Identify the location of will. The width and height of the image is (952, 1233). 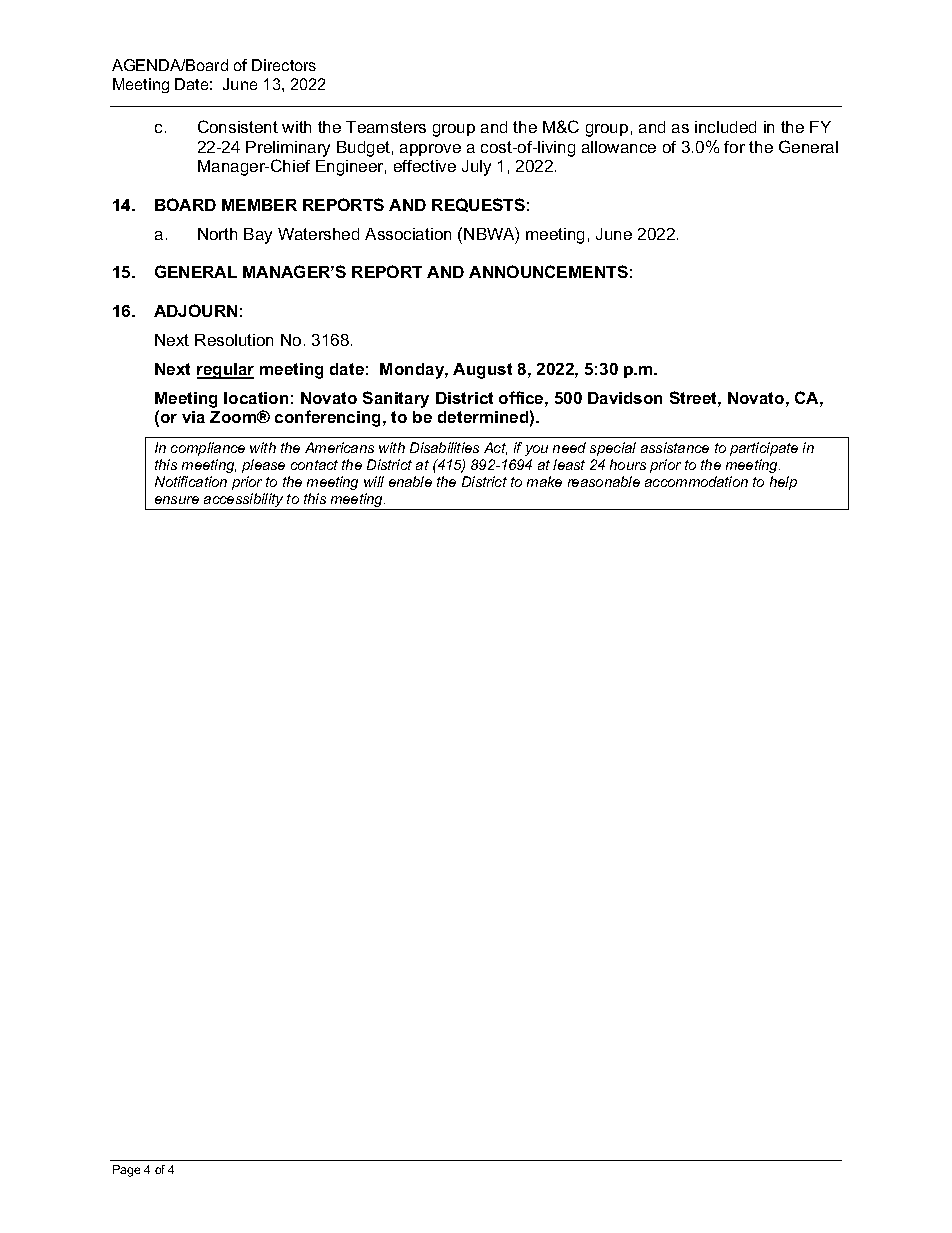
(374, 481).
